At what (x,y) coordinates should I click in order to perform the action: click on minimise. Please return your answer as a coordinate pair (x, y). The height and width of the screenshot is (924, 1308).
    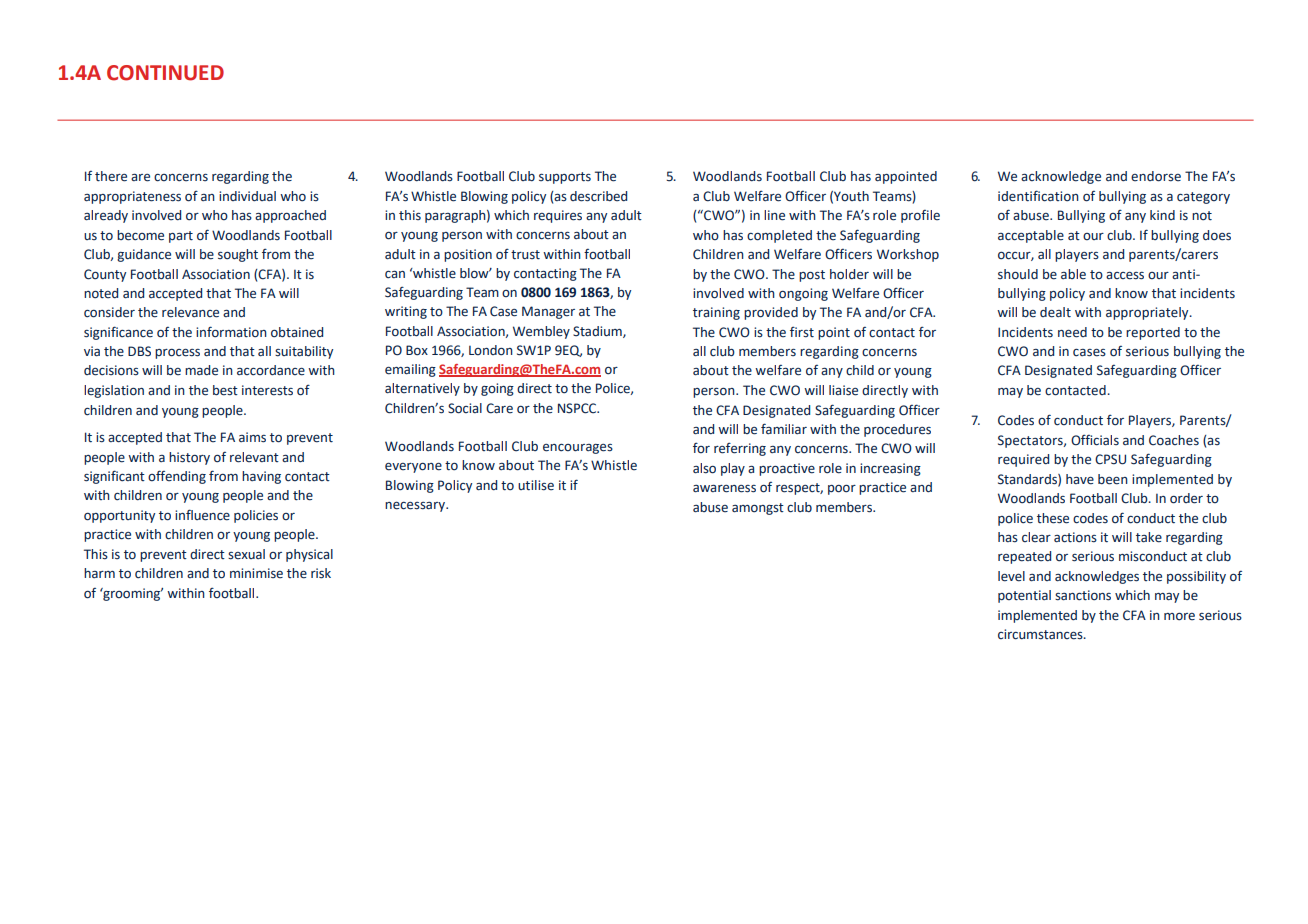
    Looking at the image, I should click on (256, 573).
